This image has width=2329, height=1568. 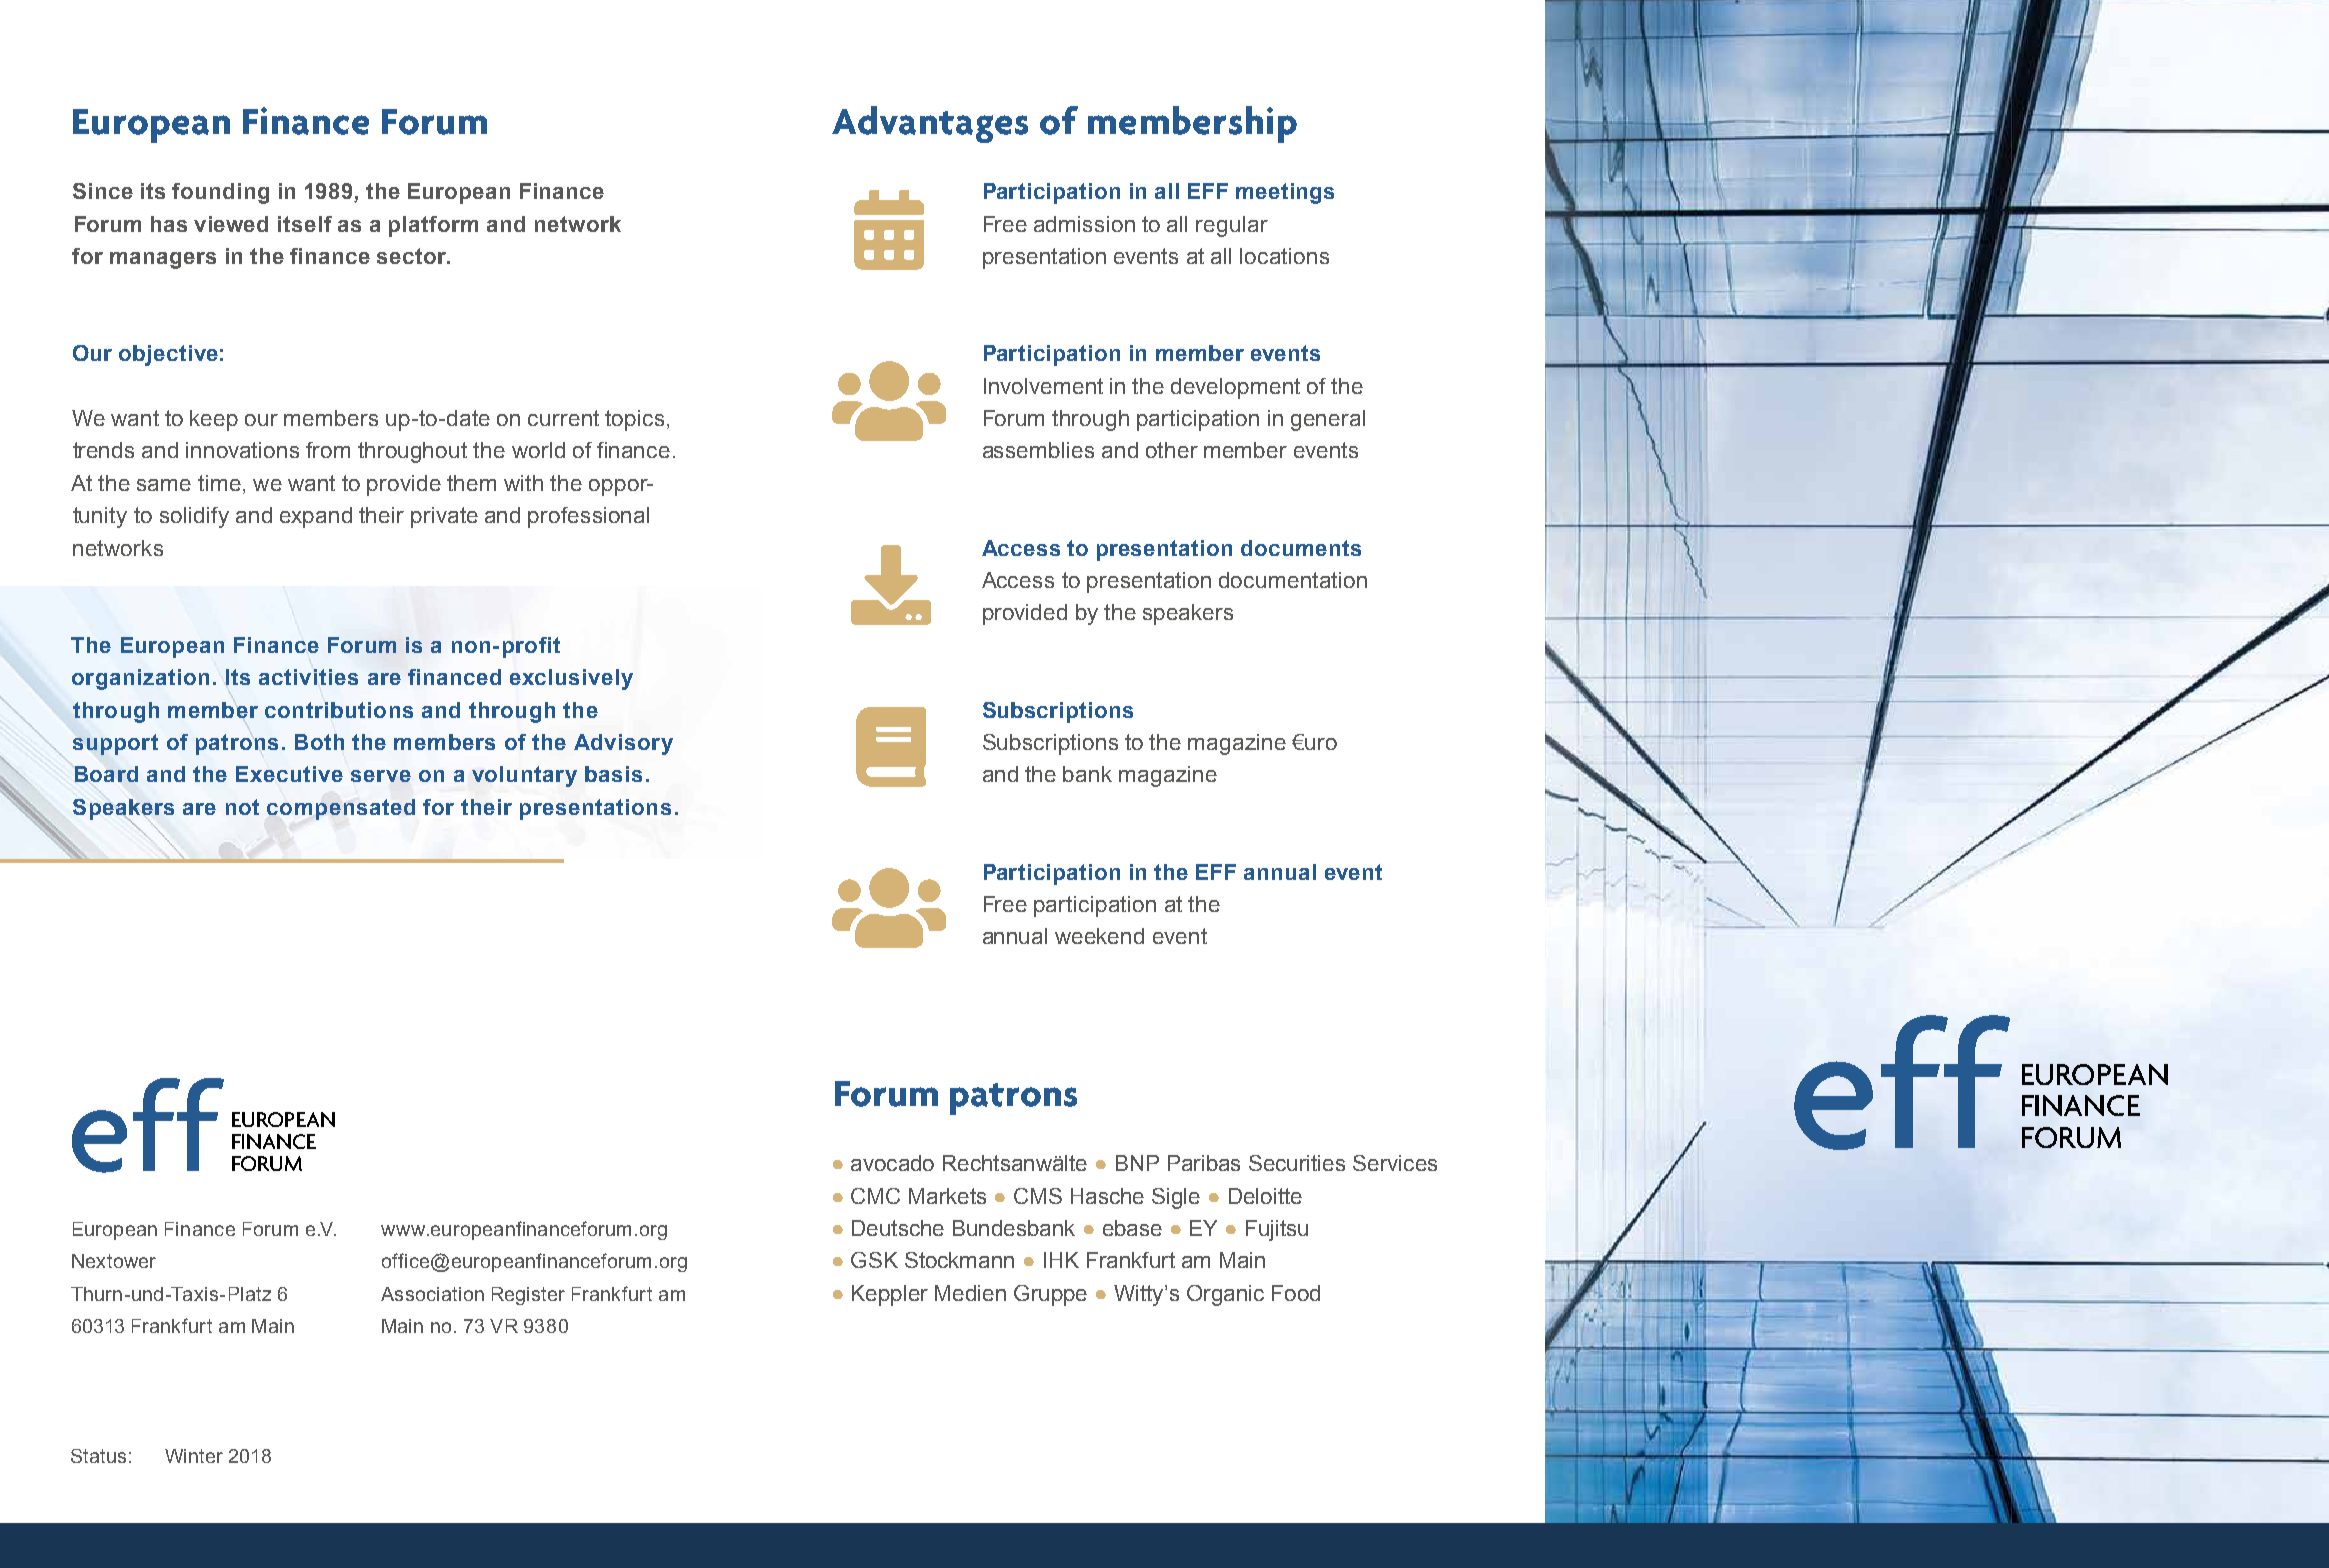 I want to click on time, so click(x=219, y=483).
